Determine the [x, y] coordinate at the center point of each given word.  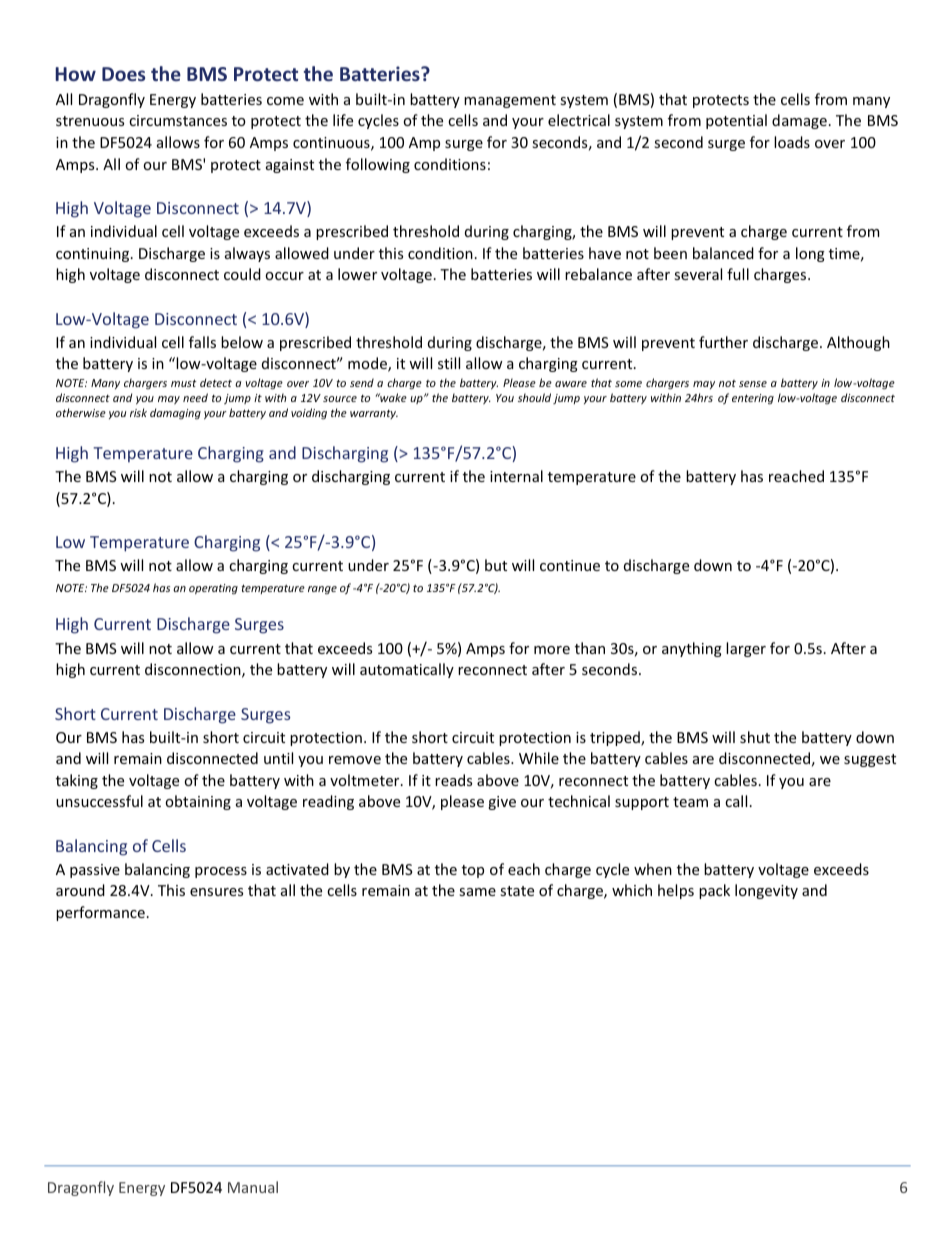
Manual [253, 1187]
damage [799, 121]
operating [213, 589]
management [510, 101]
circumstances [178, 120]
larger [746, 649]
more [552, 650]
